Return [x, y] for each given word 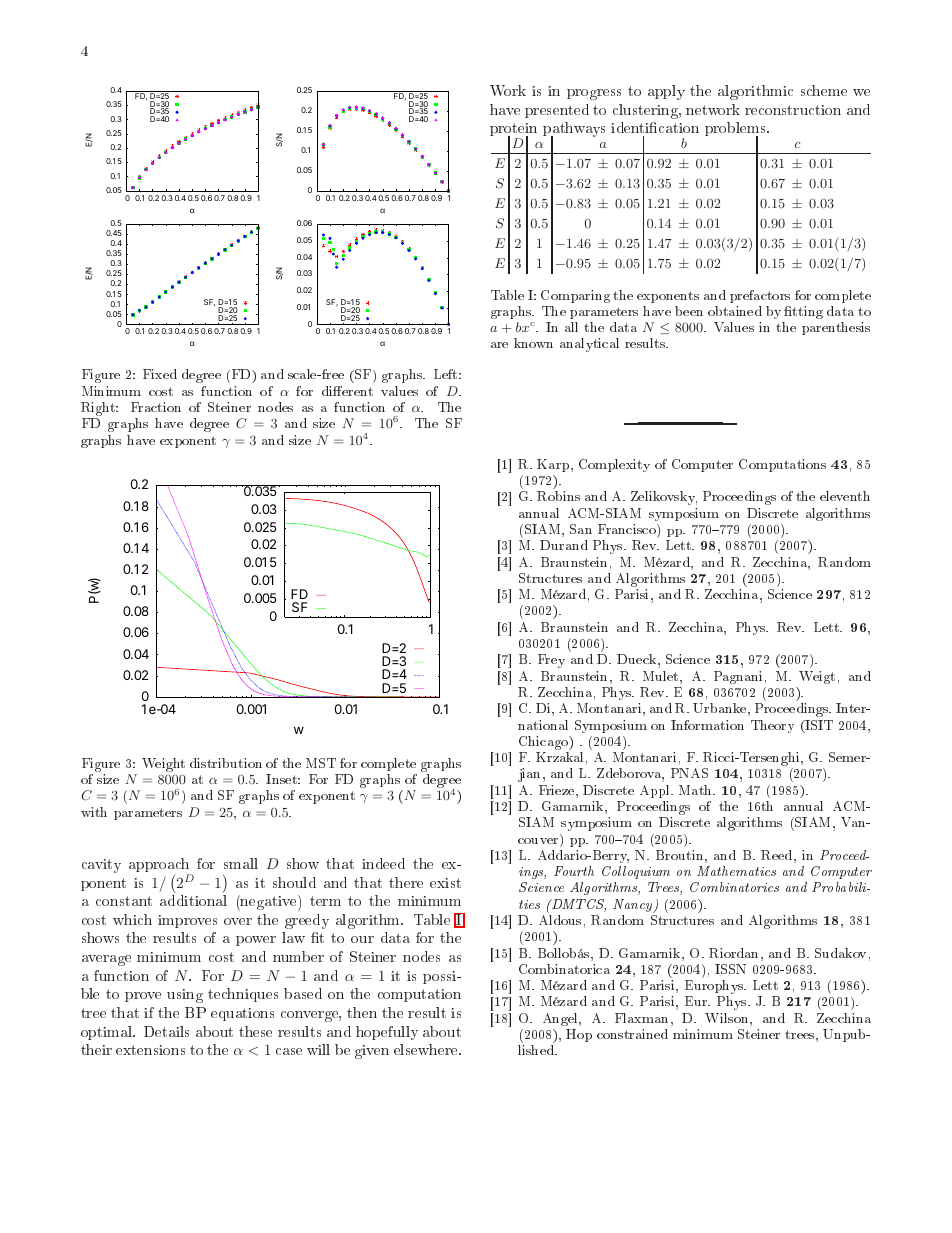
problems [736, 130]
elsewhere [427, 1049]
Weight [163, 765]
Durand [564, 545]
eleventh [845, 496]
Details [166, 1031]
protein [513, 131]
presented [557, 111]
